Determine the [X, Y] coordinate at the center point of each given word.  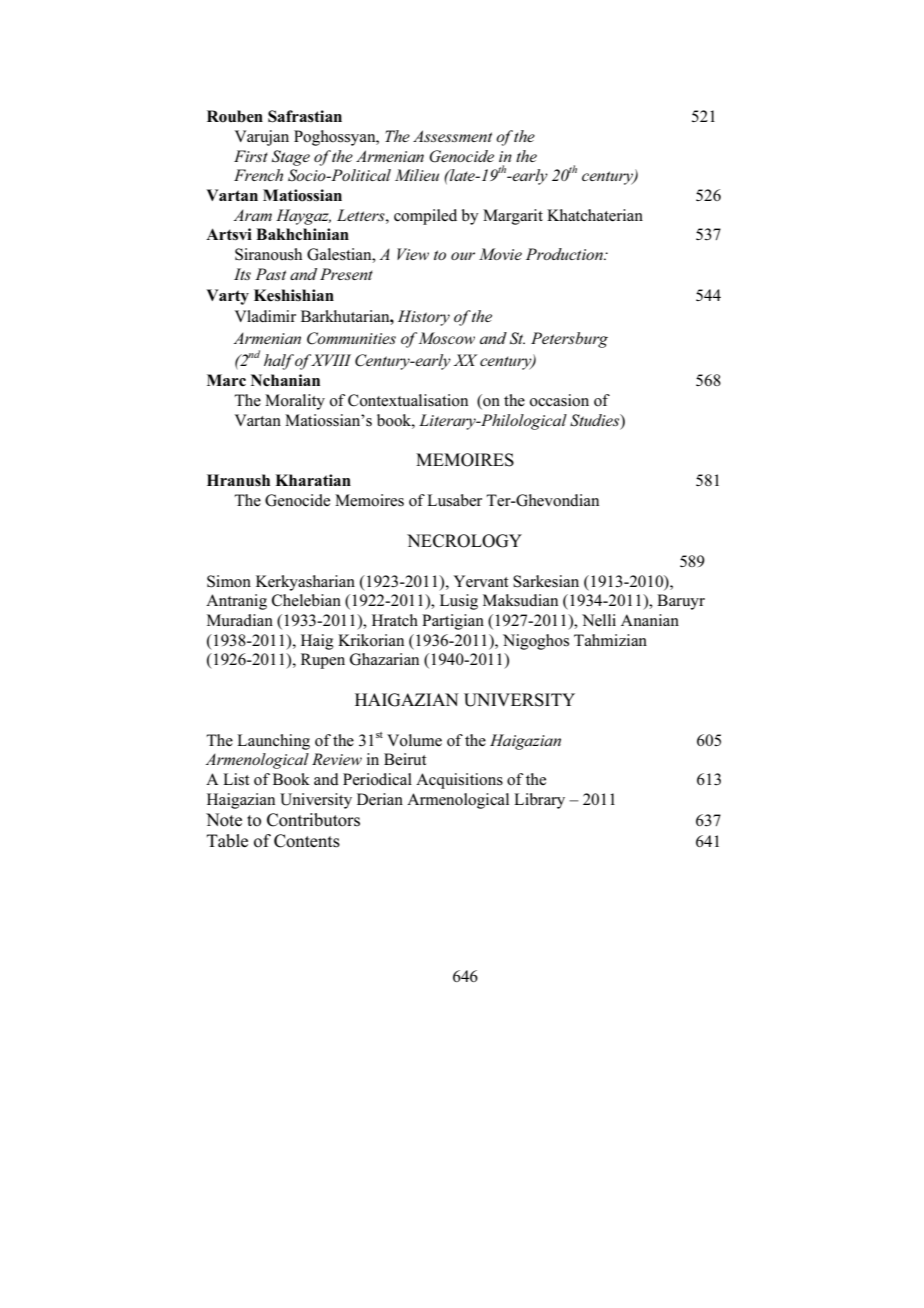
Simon [229, 581]
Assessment [452, 136]
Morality [295, 402]
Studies [596, 421]
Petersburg [569, 340]
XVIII [330, 360]
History [424, 318]
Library [539, 801]
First [251, 156]
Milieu [417, 175]
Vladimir [265, 316]
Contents [307, 841]
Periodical [377, 779]
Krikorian [371, 640]
